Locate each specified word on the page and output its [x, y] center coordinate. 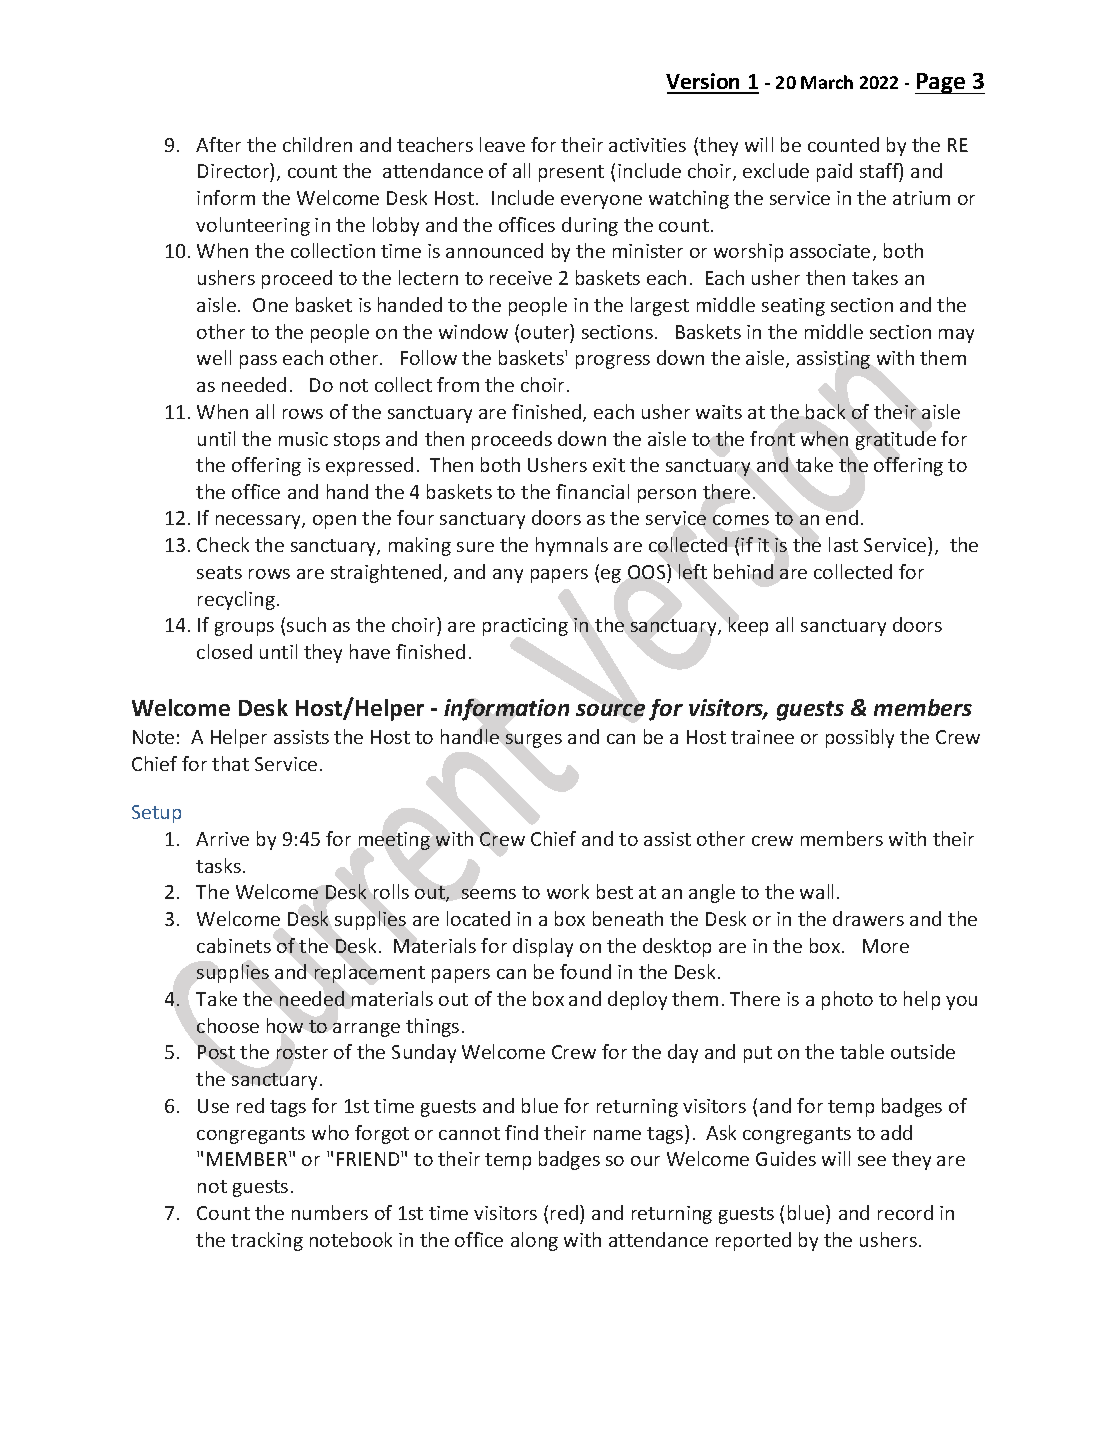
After [218, 144]
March [827, 82]
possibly [860, 738]
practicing [525, 627]
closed [224, 651]
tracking [267, 1241]
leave [502, 144]
